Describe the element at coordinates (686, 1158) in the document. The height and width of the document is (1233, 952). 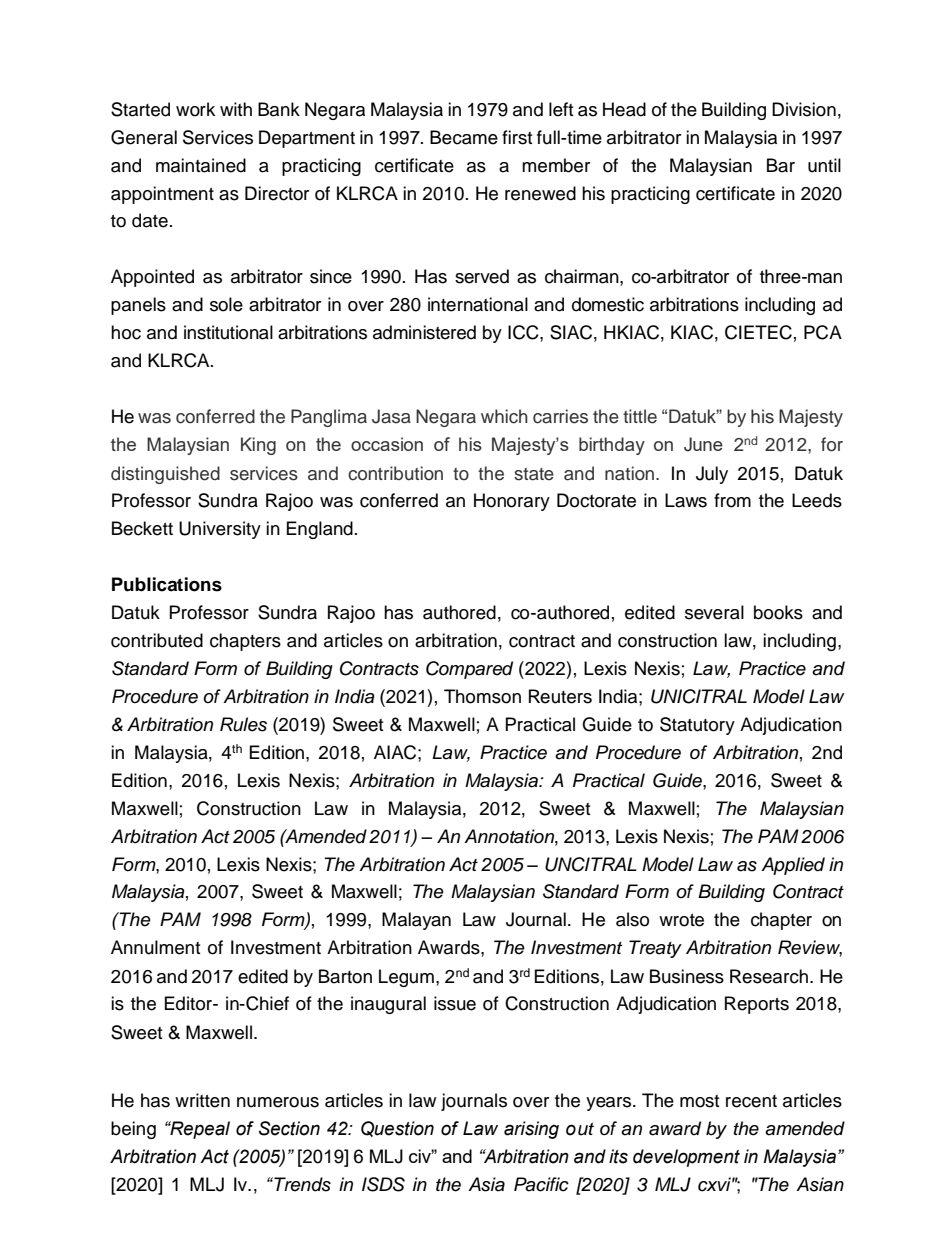
I see `development` at that location.
